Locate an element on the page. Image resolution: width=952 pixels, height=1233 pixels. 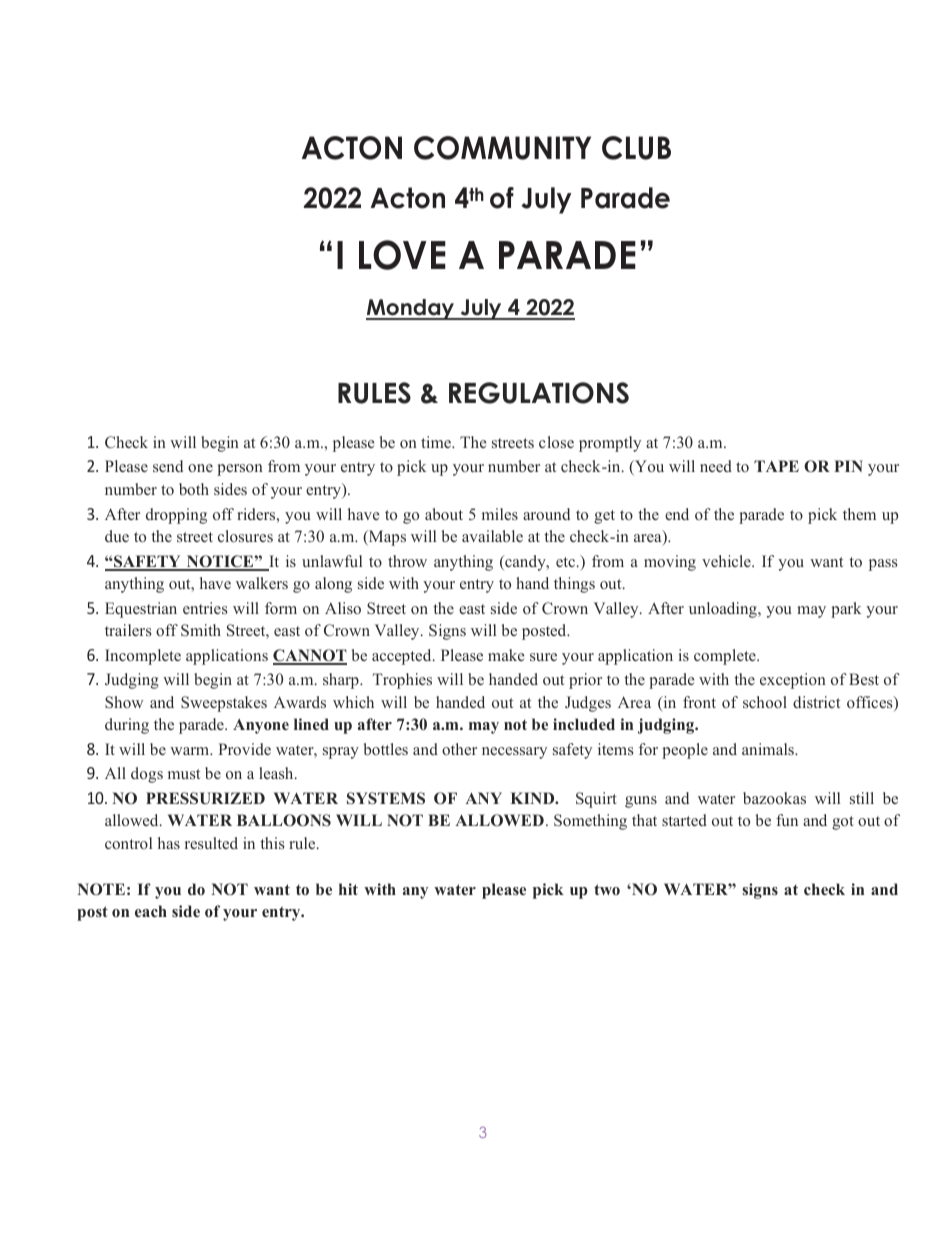
each is located at coordinates (151, 911).
